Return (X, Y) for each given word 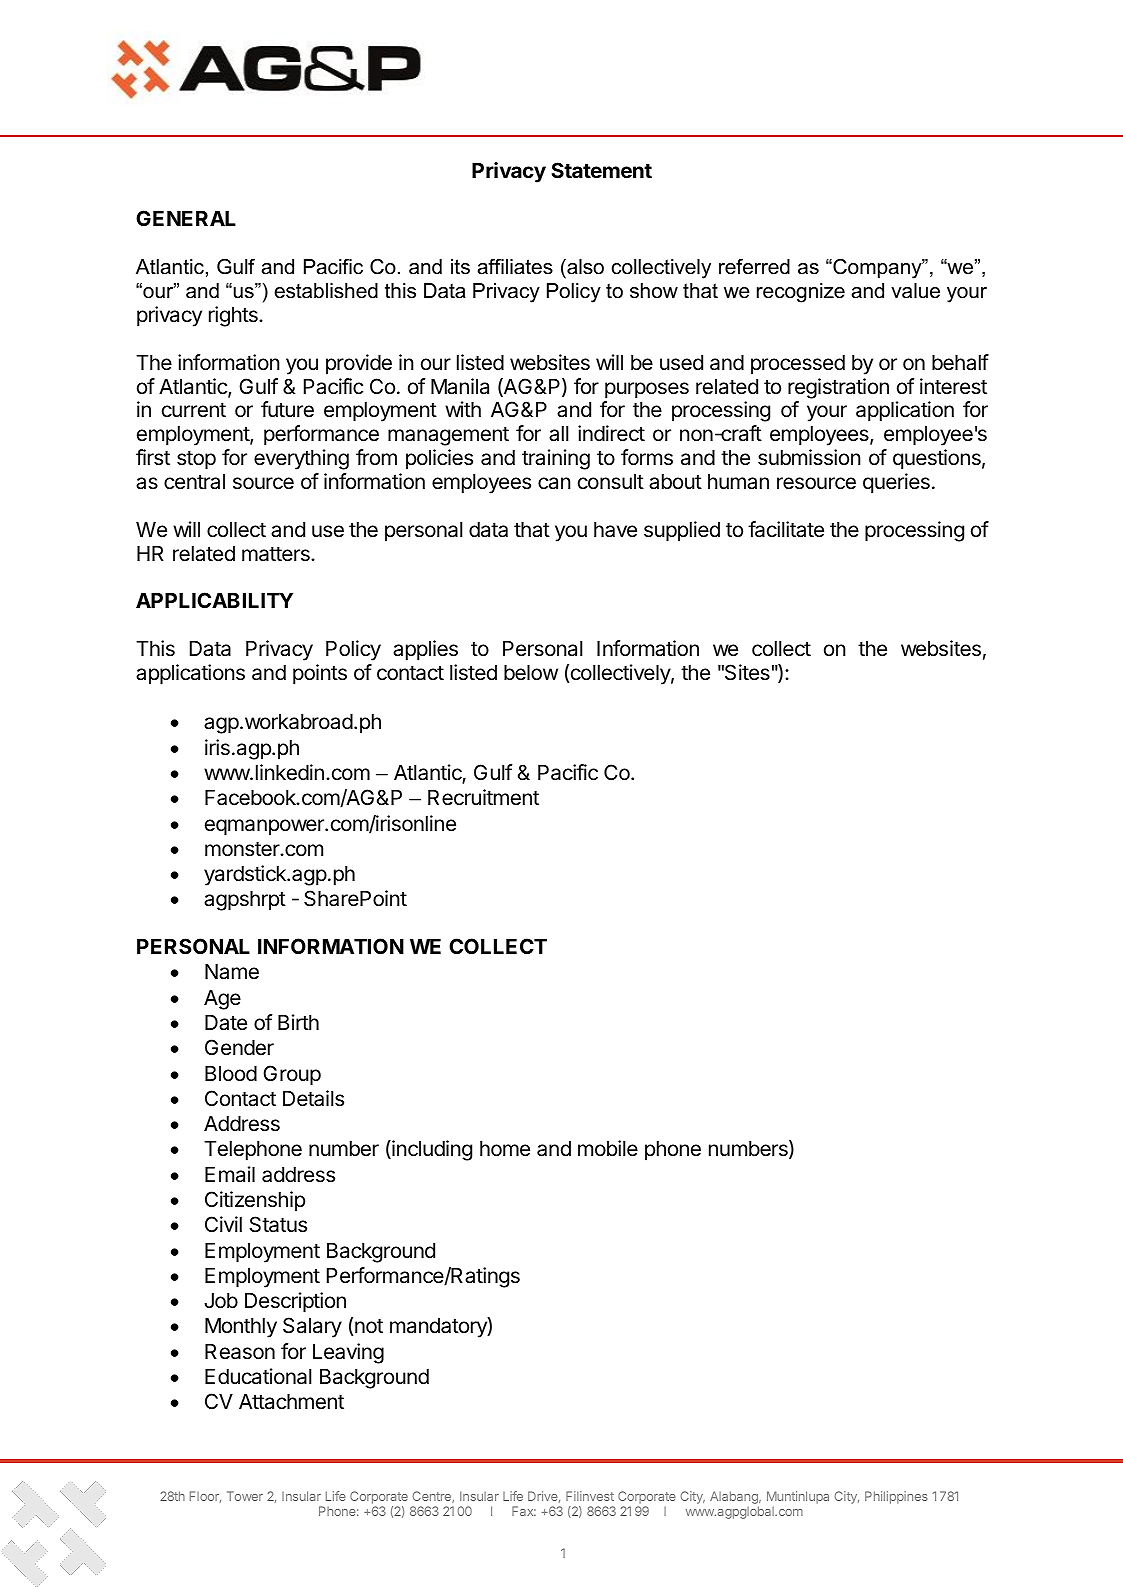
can (554, 483)
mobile (608, 1148)
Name (232, 972)
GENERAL (186, 218)
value (915, 291)
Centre (432, 1497)
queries (896, 483)
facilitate (786, 529)
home (505, 1149)
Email (230, 1174)
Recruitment (483, 797)
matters (277, 554)
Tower (245, 1496)
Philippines (896, 1497)
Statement (601, 170)
